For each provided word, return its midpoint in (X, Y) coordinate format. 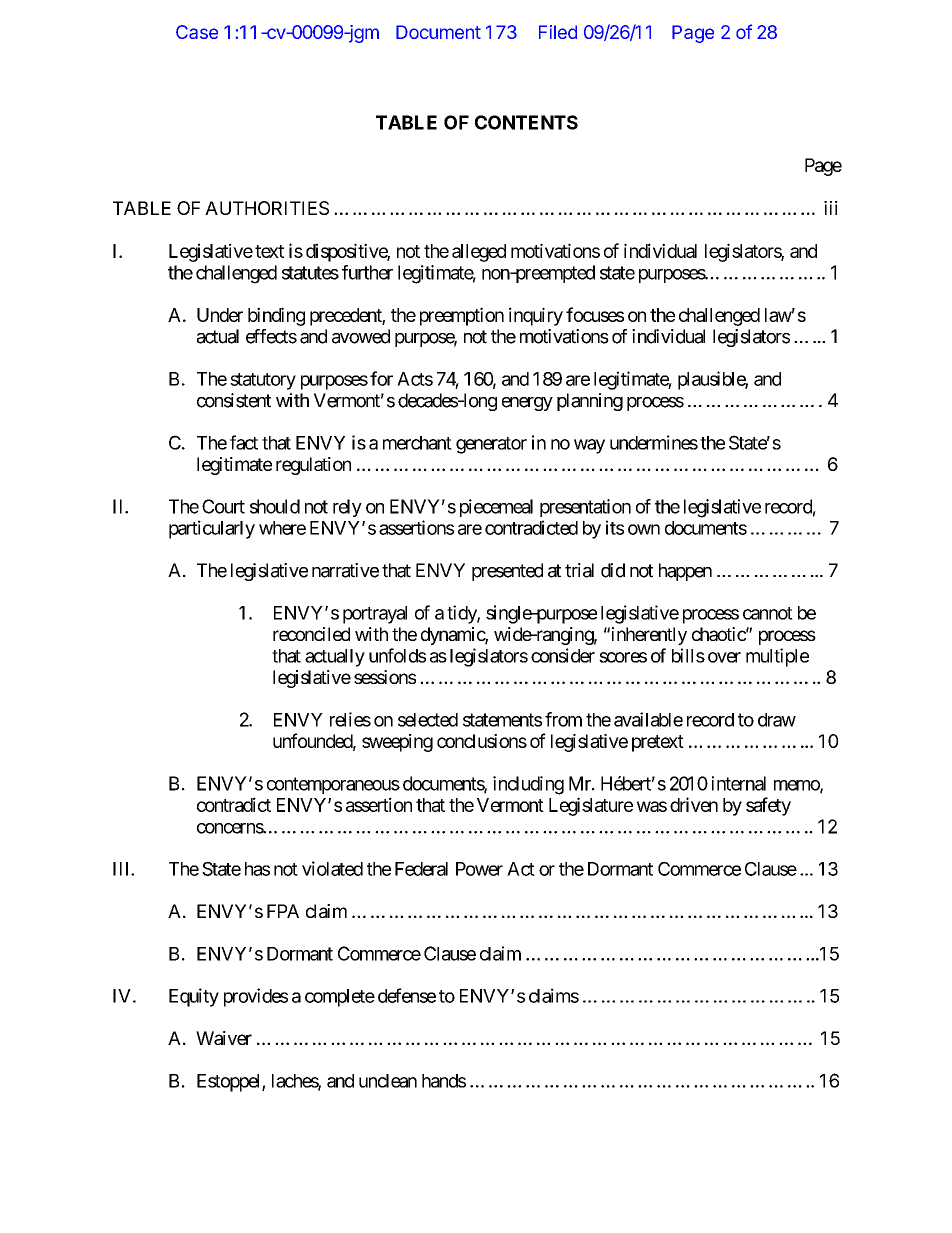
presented (507, 572)
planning (590, 402)
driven (694, 804)
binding (276, 316)
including (528, 785)
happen (685, 572)
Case (197, 32)
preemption (462, 316)
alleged (479, 253)
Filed (558, 32)
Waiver (224, 1038)
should (275, 506)
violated (332, 868)
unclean (388, 1081)
